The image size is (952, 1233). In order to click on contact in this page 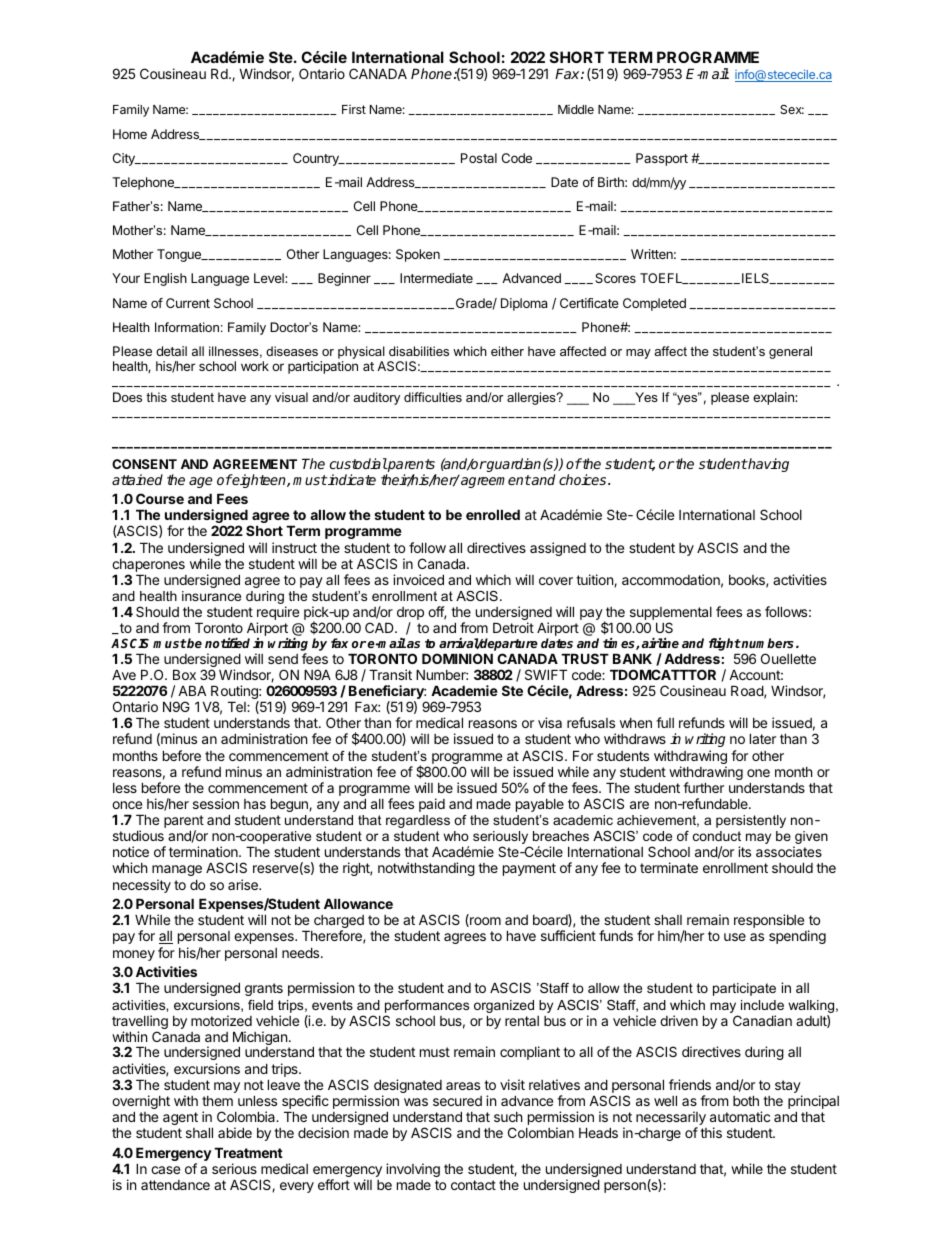, I will do `click(473, 1185)`.
